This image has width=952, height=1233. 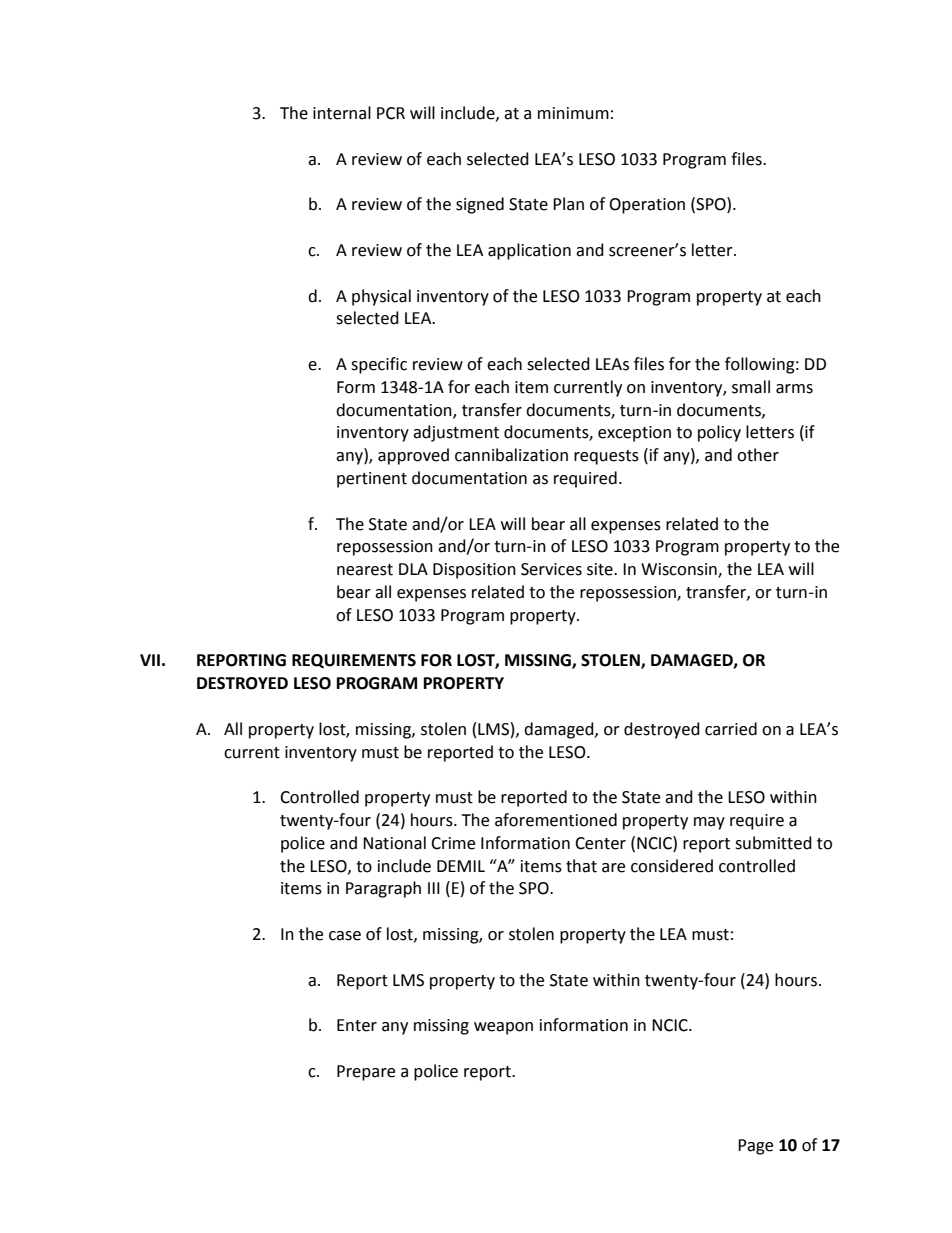 What do you see at coordinates (680, 570) in the image?
I see `Wisconsin` at bounding box center [680, 570].
